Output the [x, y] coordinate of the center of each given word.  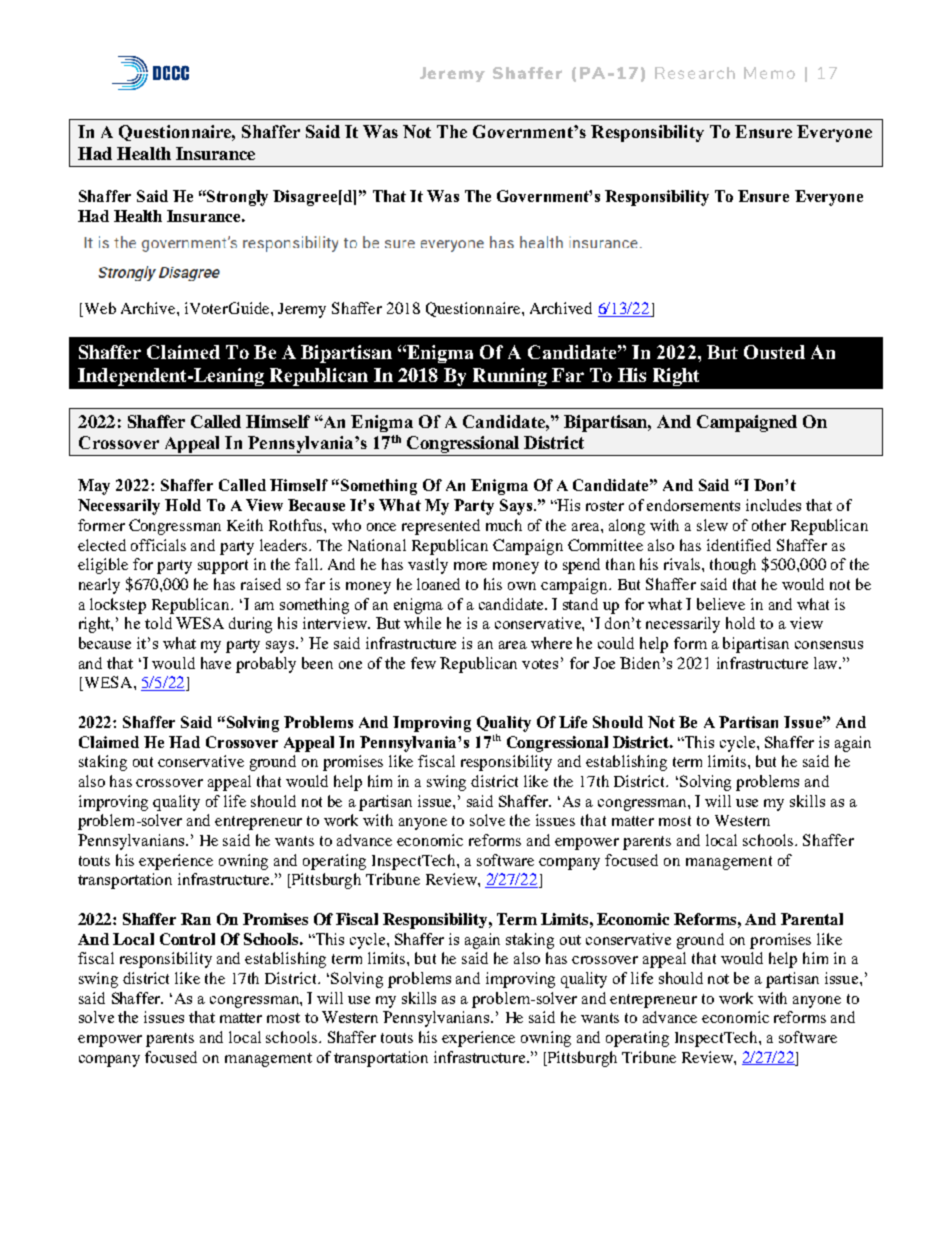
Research [695, 73]
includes [773, 505]
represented [441, 527]
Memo [769, 73]
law [827, 663]
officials [158, 545]
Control [187, 939]
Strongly [237, 198]
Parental [812, 919]
